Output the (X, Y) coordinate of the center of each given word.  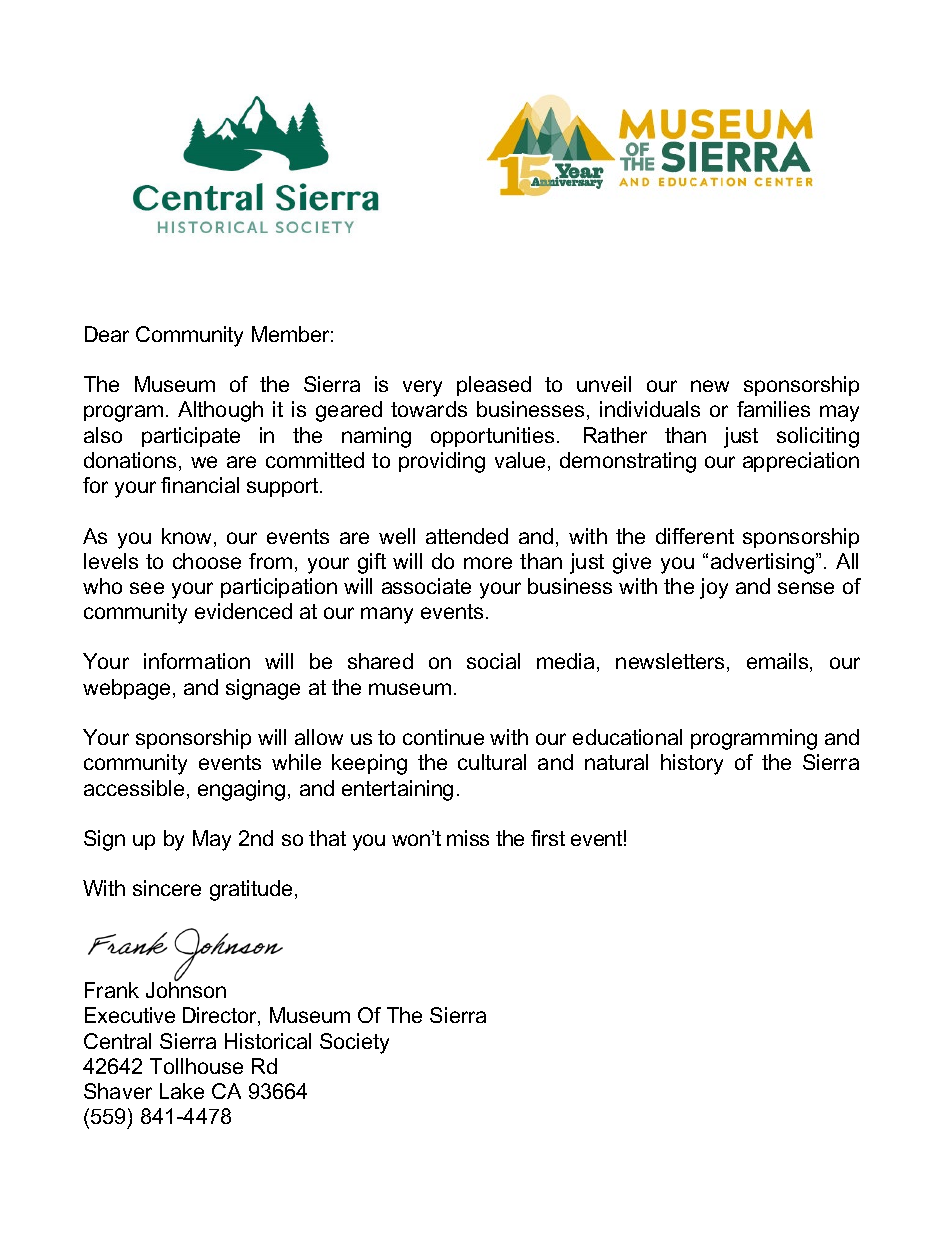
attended (467, 536)
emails (779, 662)
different (695, 536)
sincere (167, 888)
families (773, 409)
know (186, 536)
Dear (107, 334)
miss (468, 838)
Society (354, 1043)
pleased (494, 386)
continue (443, 737)
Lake (182, 1091)
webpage (128, 689)
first (548, 838)
